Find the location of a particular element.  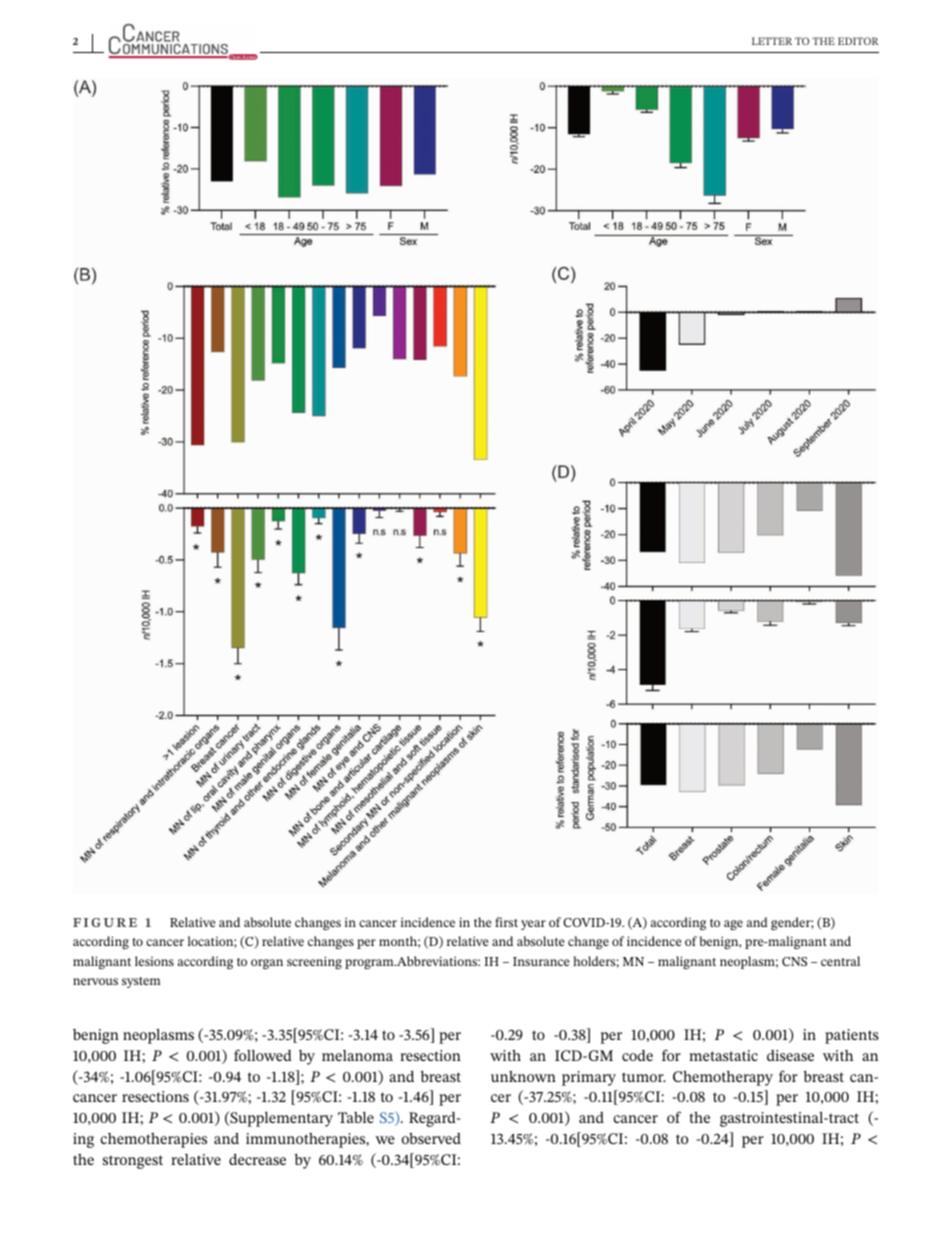

Chemotherapy is located at coordinates (723, 1078).
